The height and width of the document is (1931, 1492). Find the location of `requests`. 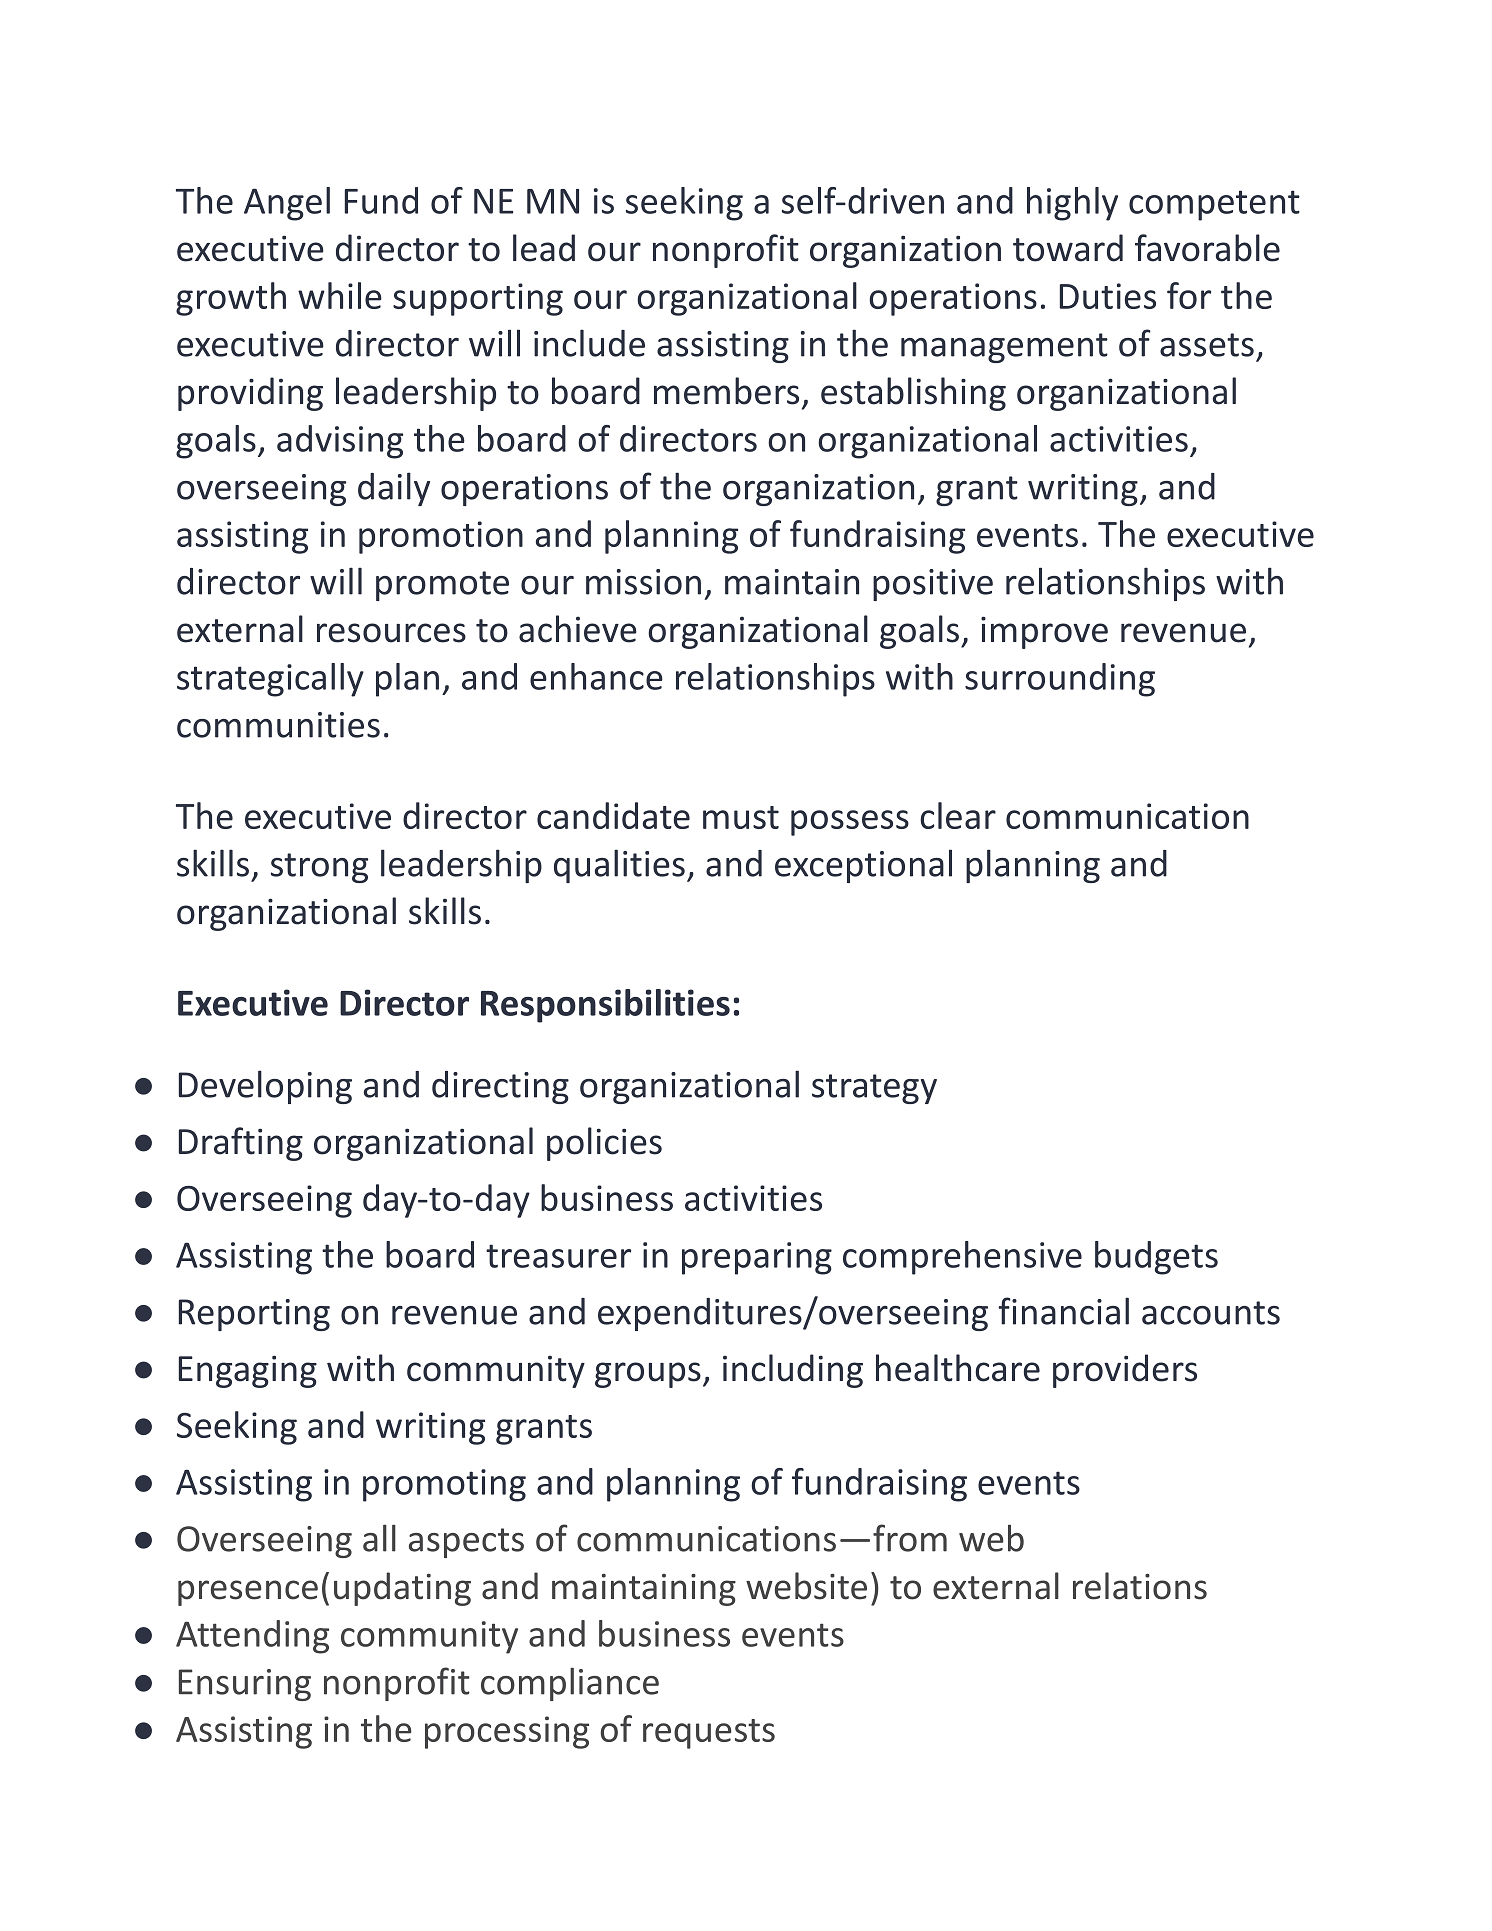

requests is located at coordinates (709, 1734).
